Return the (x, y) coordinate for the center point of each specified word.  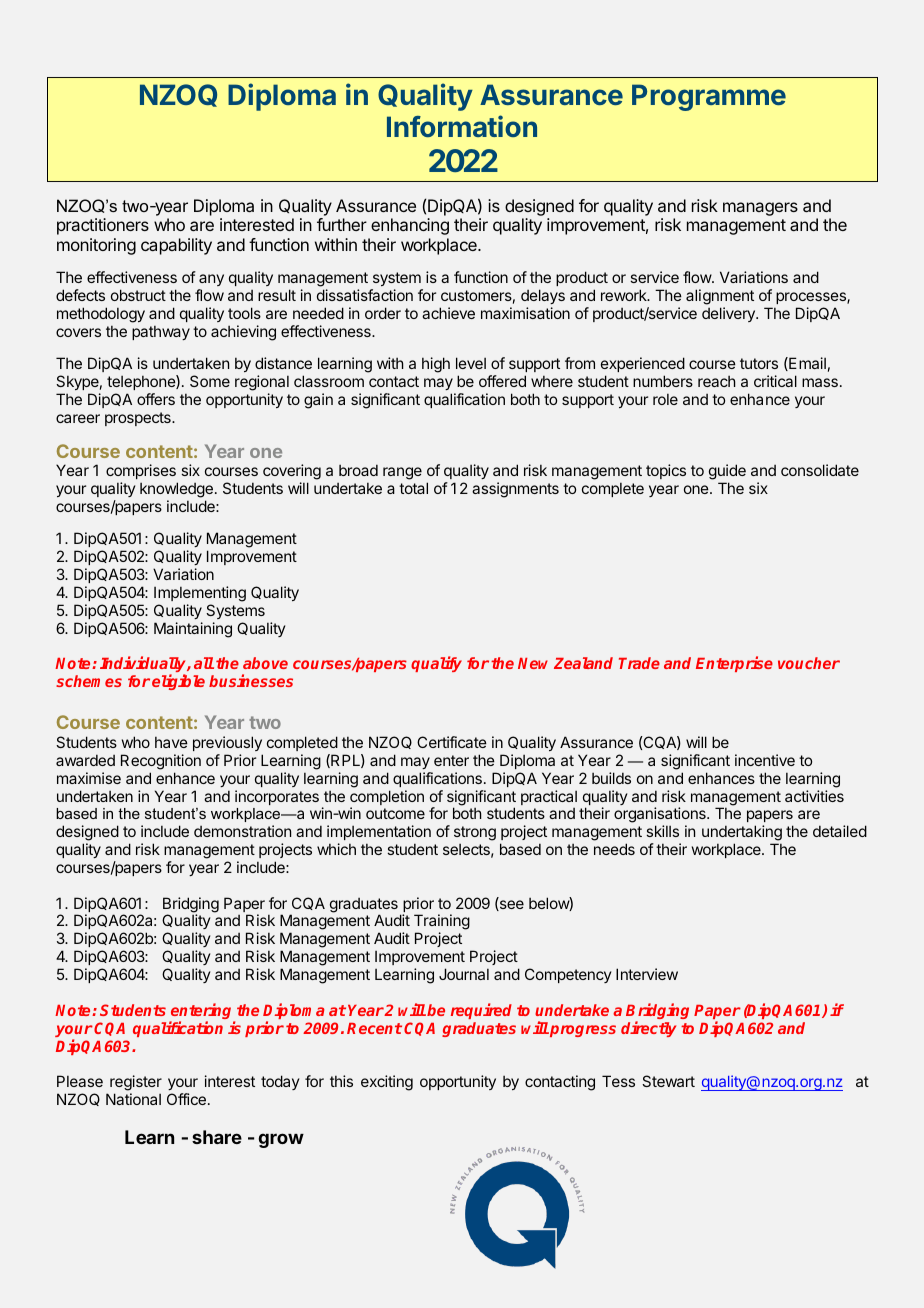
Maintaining (193, 630)
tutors (759, 363)
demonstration (242, 831)
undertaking (742, 833)
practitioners (103, 226)
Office (186, 1099)
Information (462, 126)
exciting (387, 1083)
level (471, 363)
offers (156, 399)
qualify (436, 664)
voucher (809, 663)
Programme (709, 97)
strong (475, 833)
